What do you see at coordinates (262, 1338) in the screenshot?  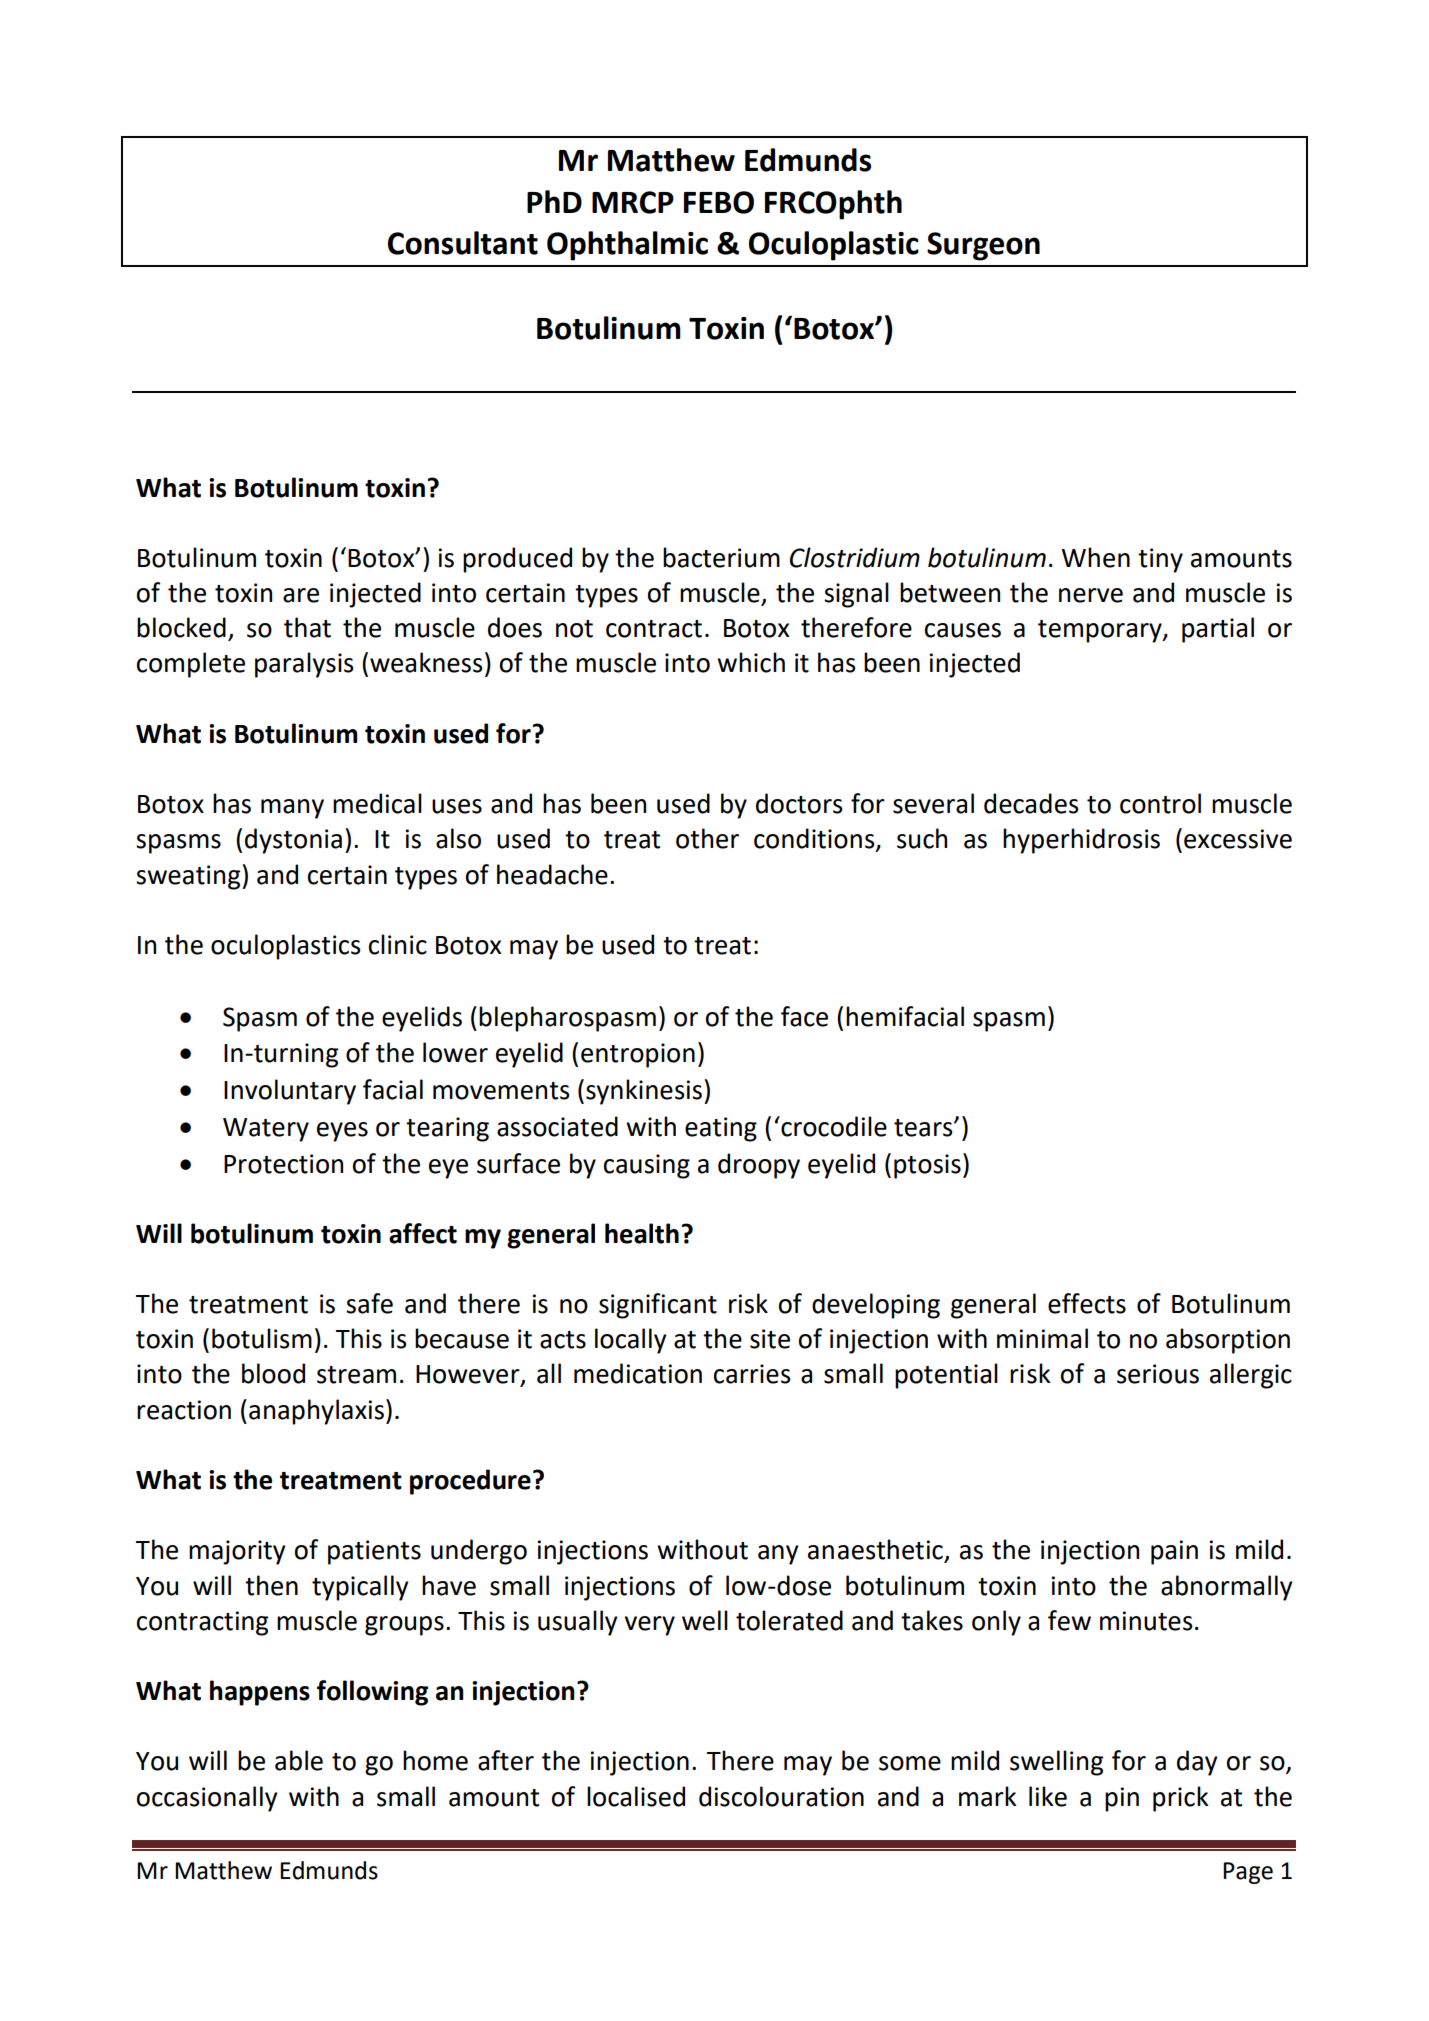 I see `botulism` at bounding box center [262, 1338].
